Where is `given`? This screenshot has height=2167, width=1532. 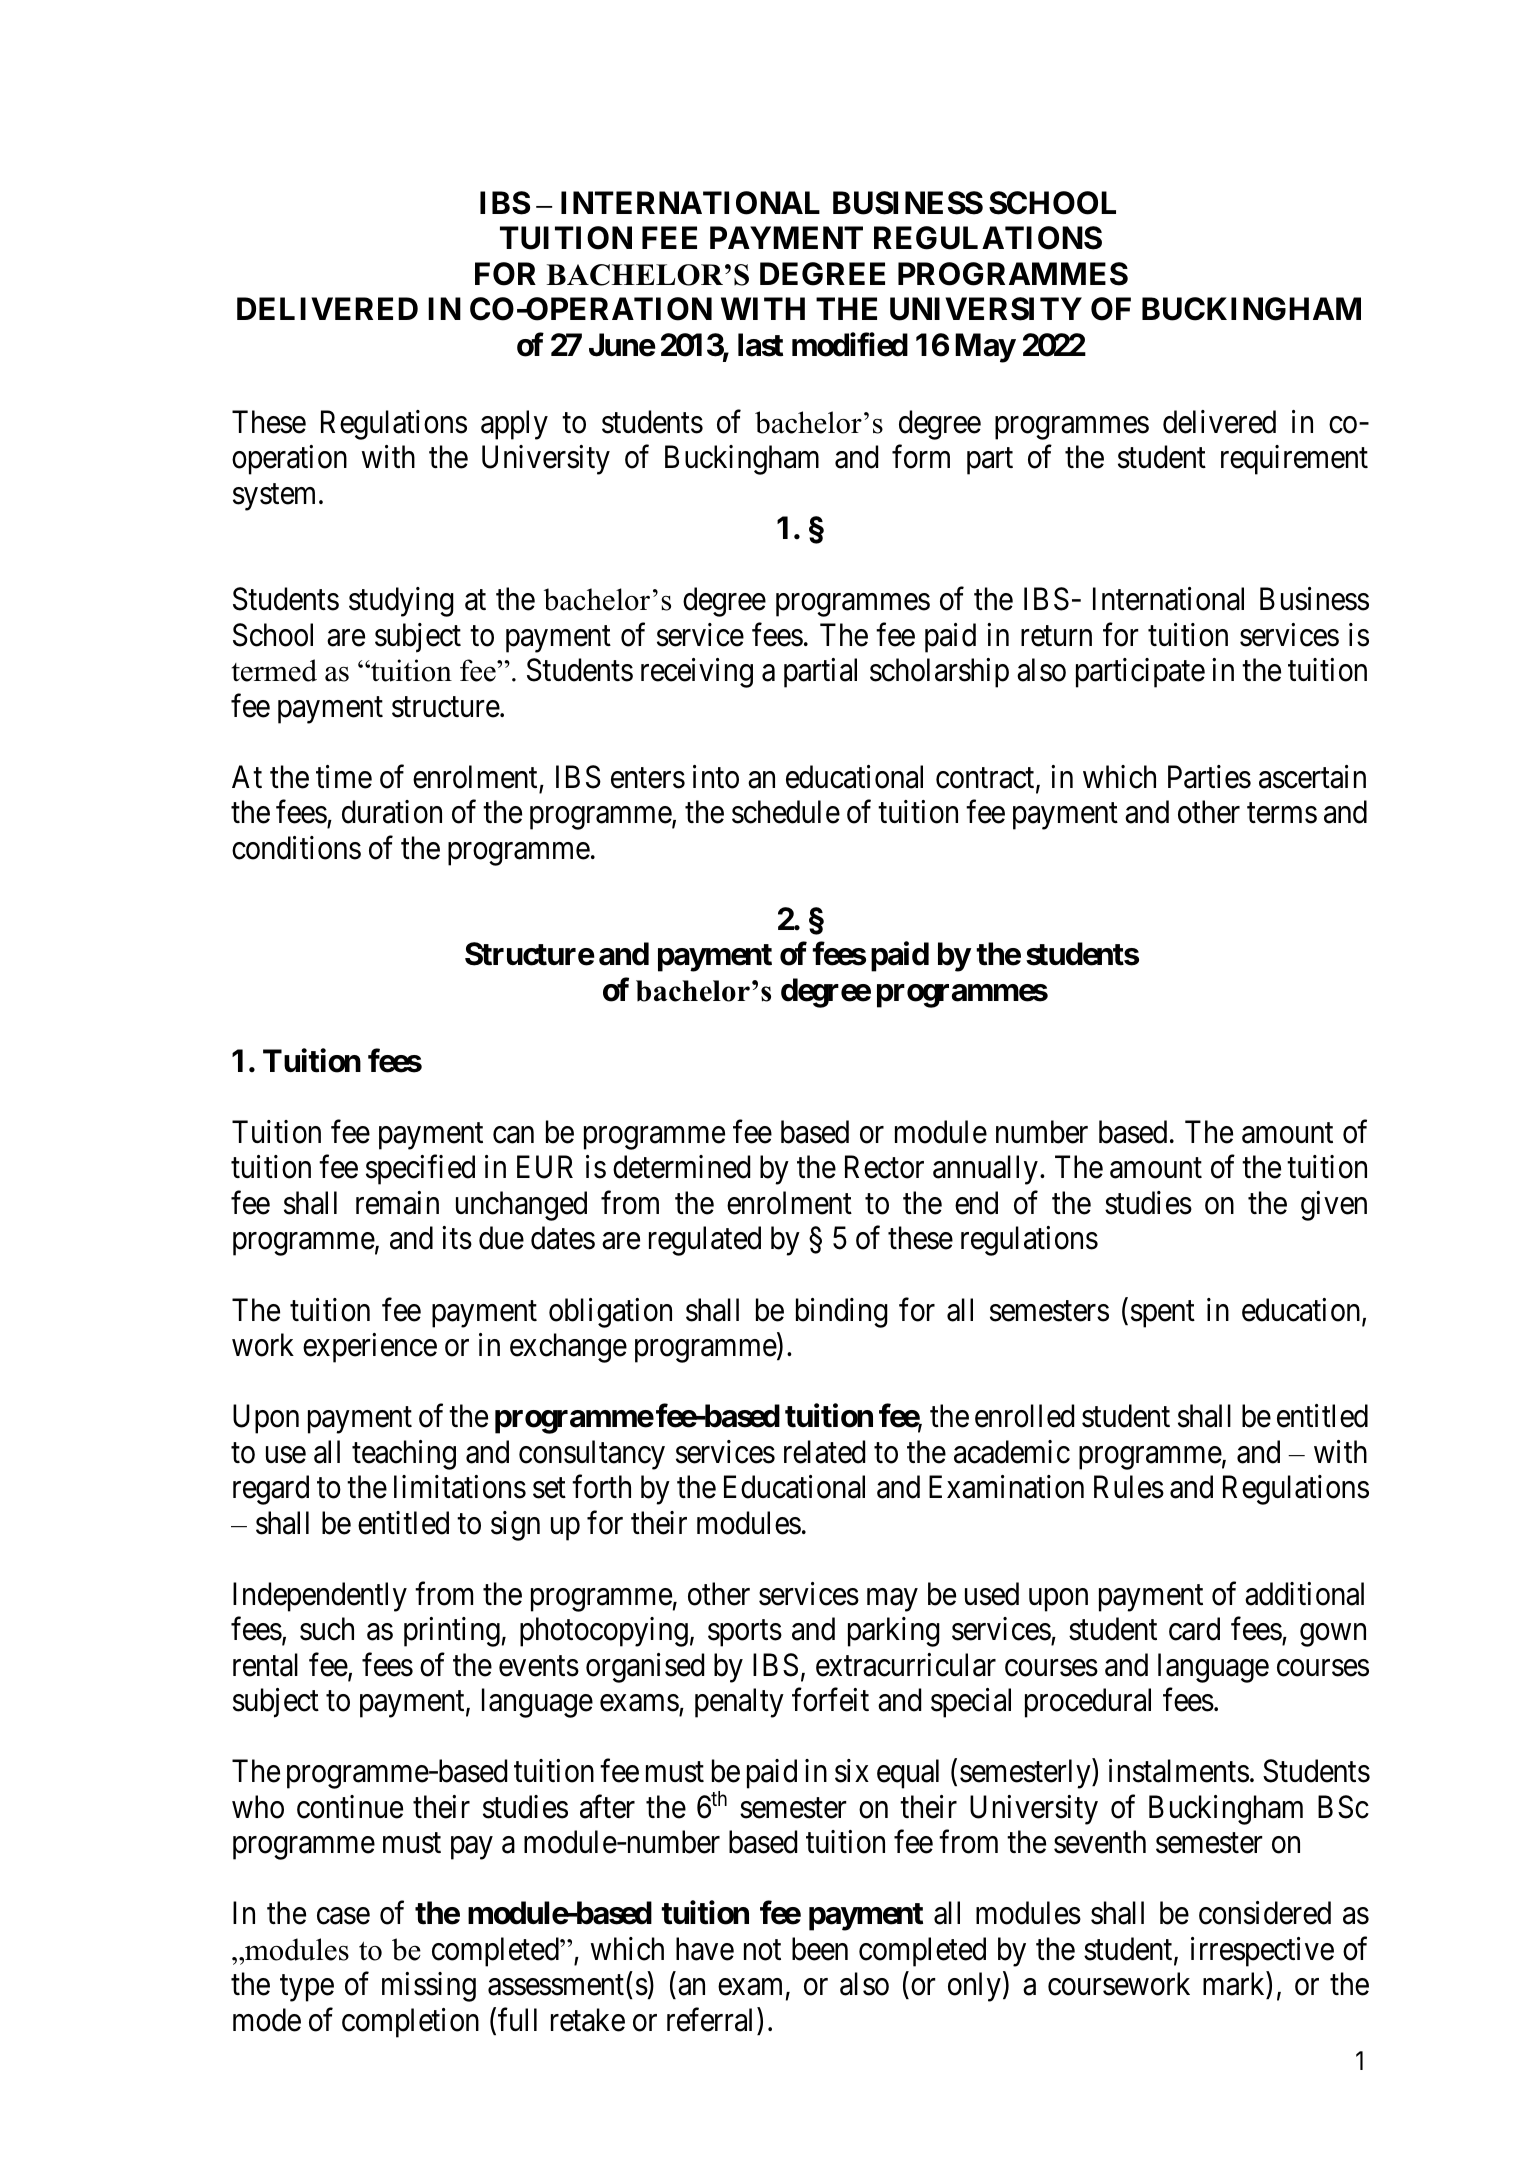 given is located at coordinates (1334, 1206).
